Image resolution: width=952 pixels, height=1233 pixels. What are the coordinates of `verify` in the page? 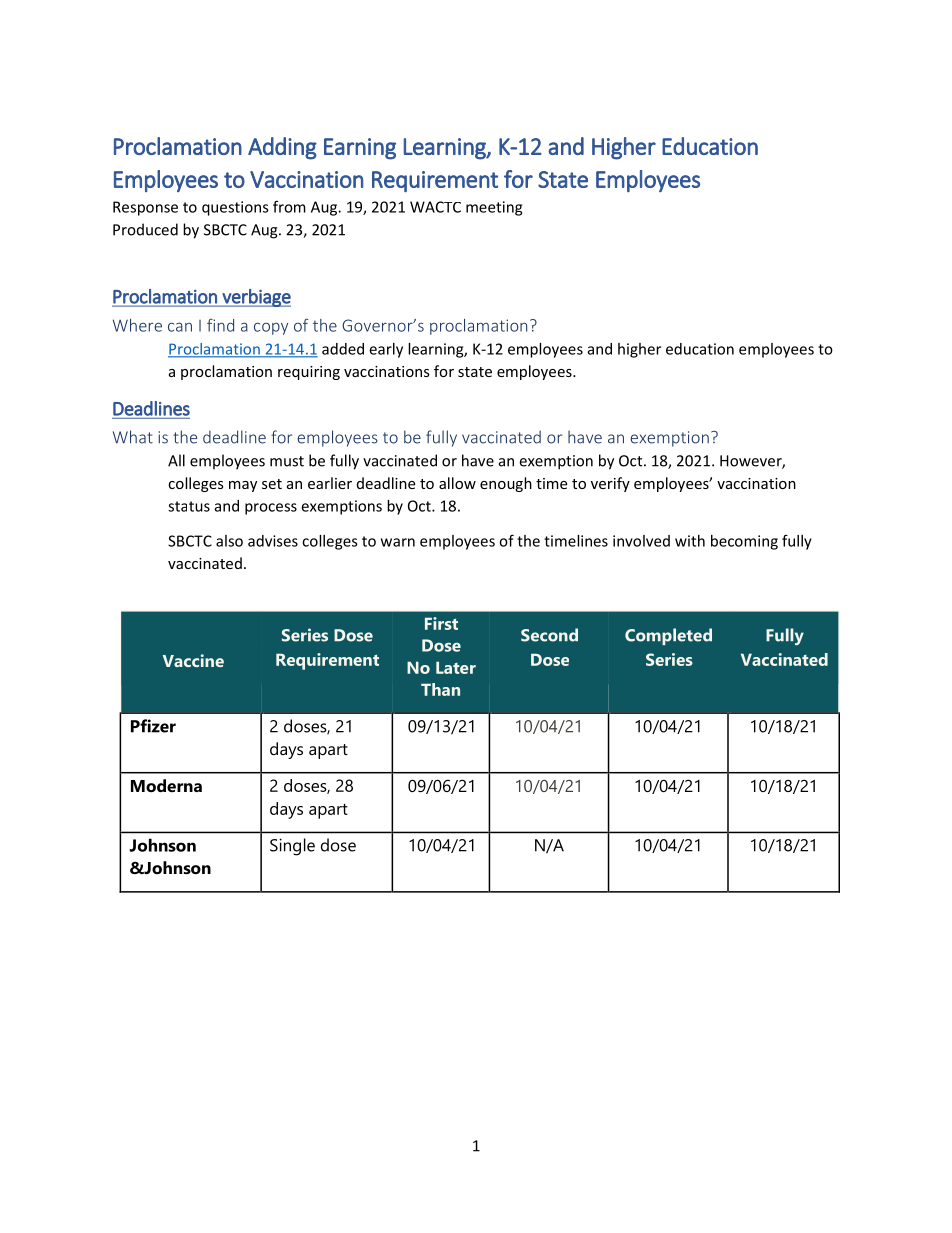 It's located at (610, 484).
